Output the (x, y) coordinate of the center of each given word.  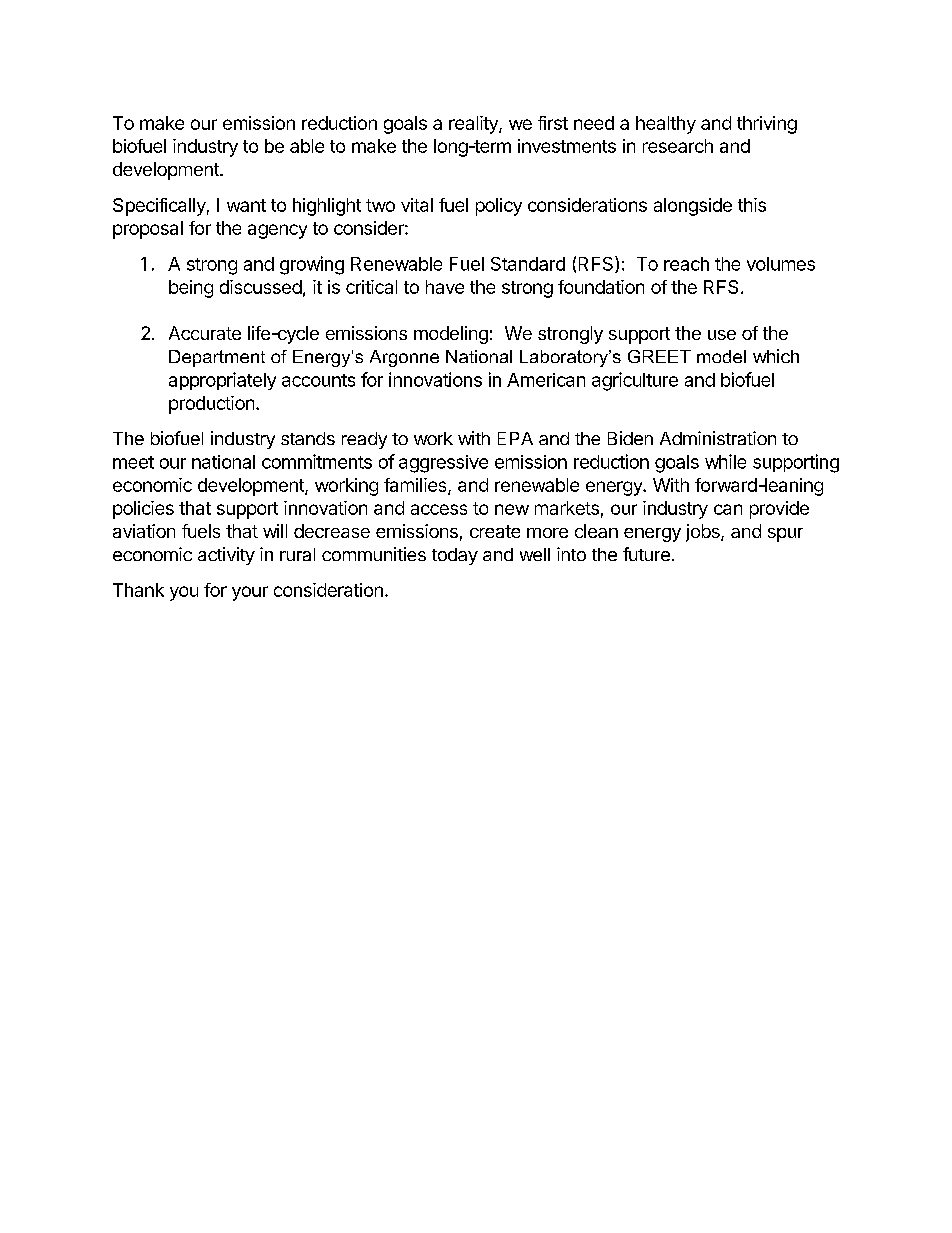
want (246, 205)
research (678, 146)
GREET (659, 356)
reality (474, 125)
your (250, 593)
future (646, 554)
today (455, 556)
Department (217, 358)
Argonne (404, 358)
